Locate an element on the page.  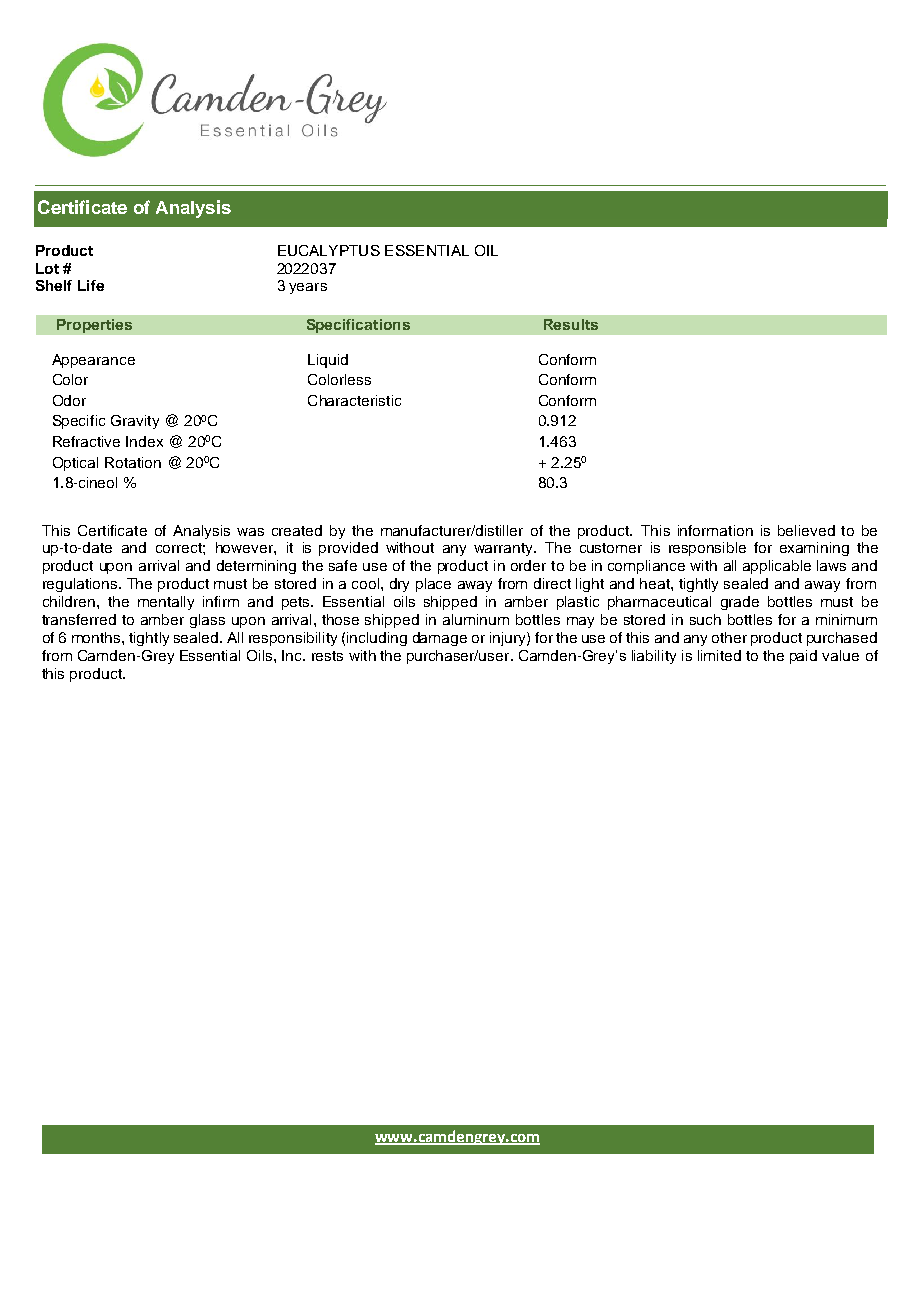
EUCALYPTUS is located at coordinates (329, 250).
